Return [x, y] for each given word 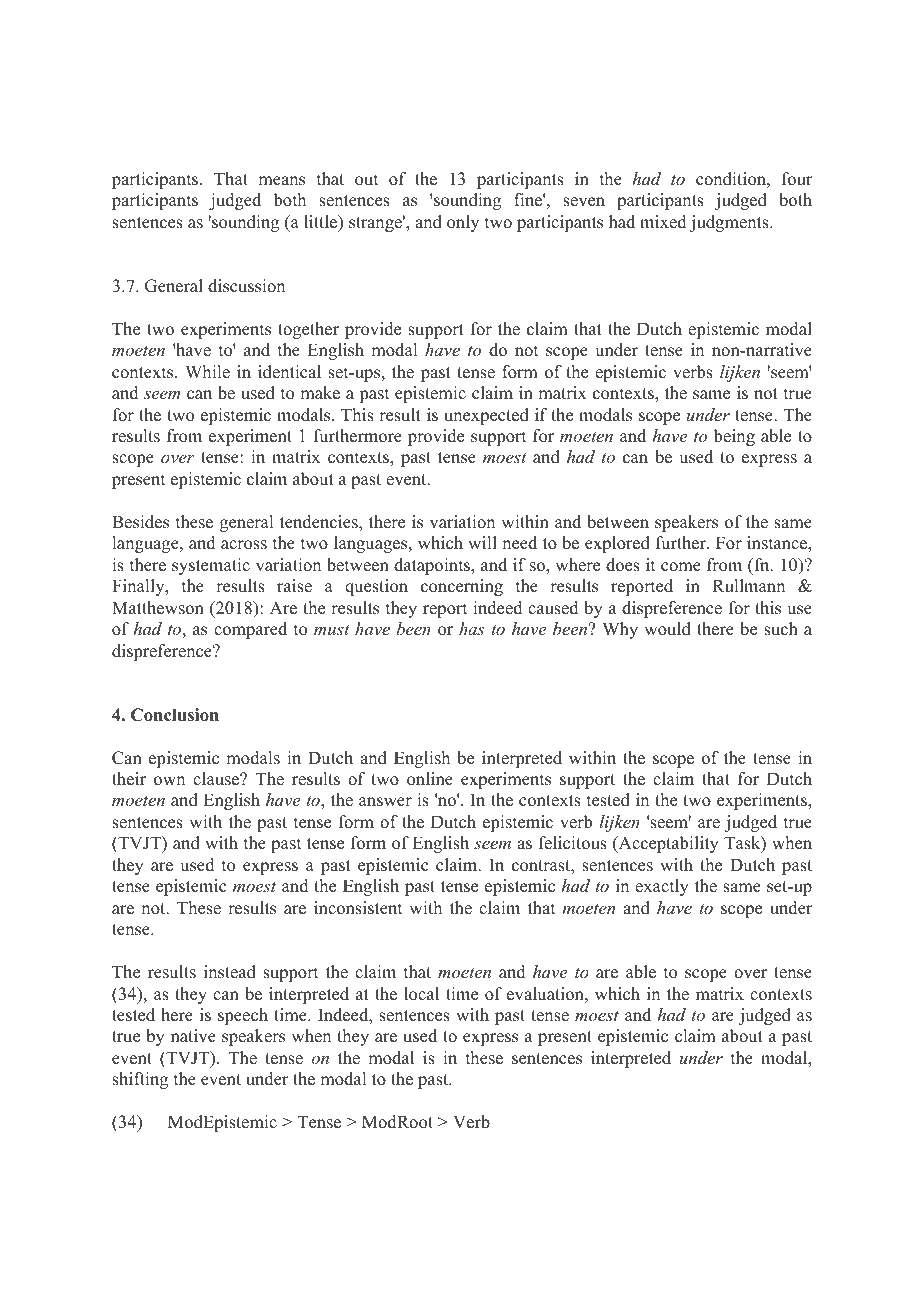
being [734, 437]
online [430, 779]
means [281, 181]
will [482, 542]
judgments [730, 223]
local [421, 994]
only [463, 223]
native [193, 1036]
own [169, 781]
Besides [140, 522]
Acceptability [667, 844]
